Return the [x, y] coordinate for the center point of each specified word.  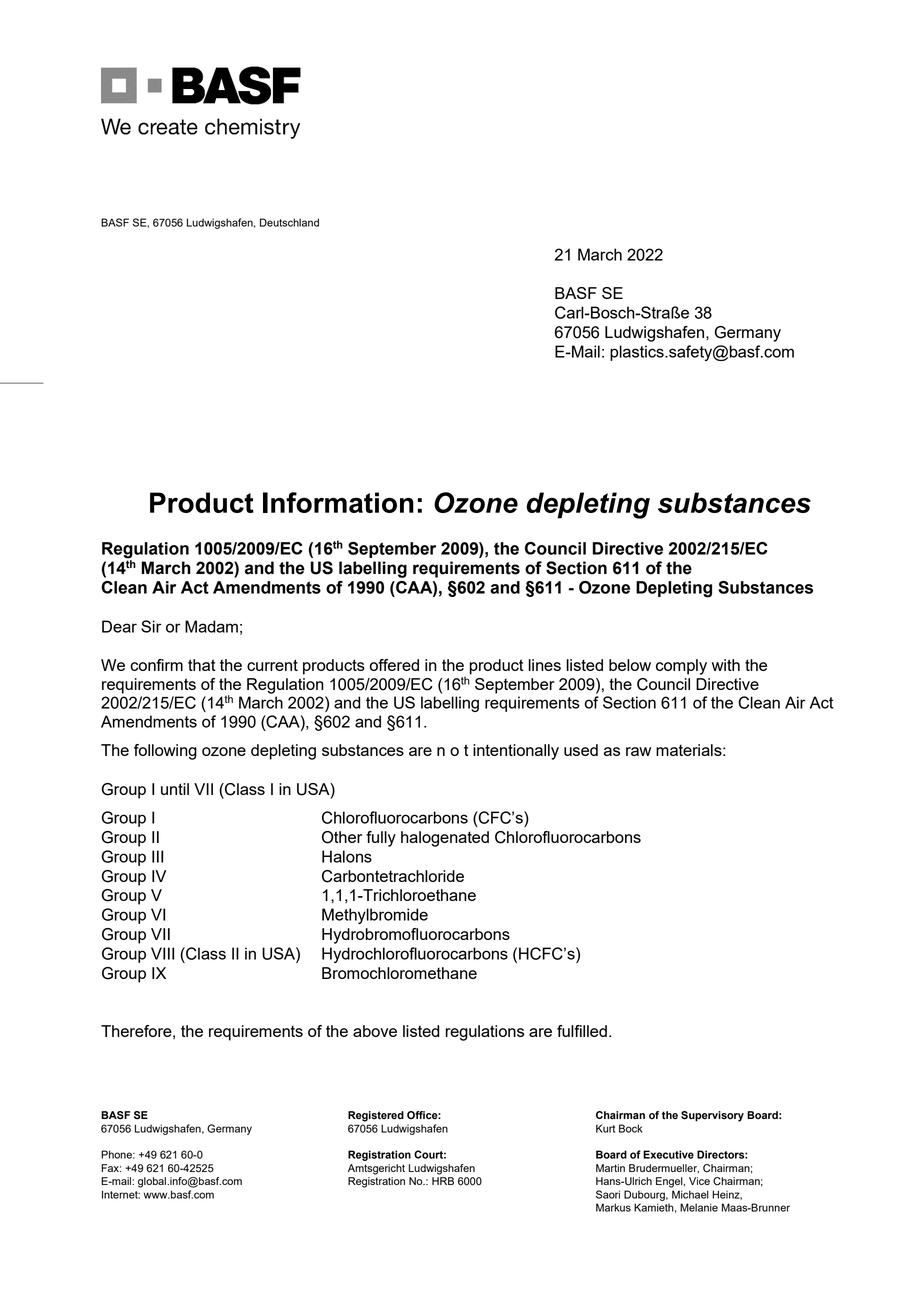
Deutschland [289, 222]
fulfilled [582, 1031]
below [630, 665]
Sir [151, 626]
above [375, 1031]
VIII [162, 953]
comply [681, 667]
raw [638, 751]
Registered [376, 1116]
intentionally [516, 752]
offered [394, 665]
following [165, 752]
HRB [443, 1181]
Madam [211, 626]
